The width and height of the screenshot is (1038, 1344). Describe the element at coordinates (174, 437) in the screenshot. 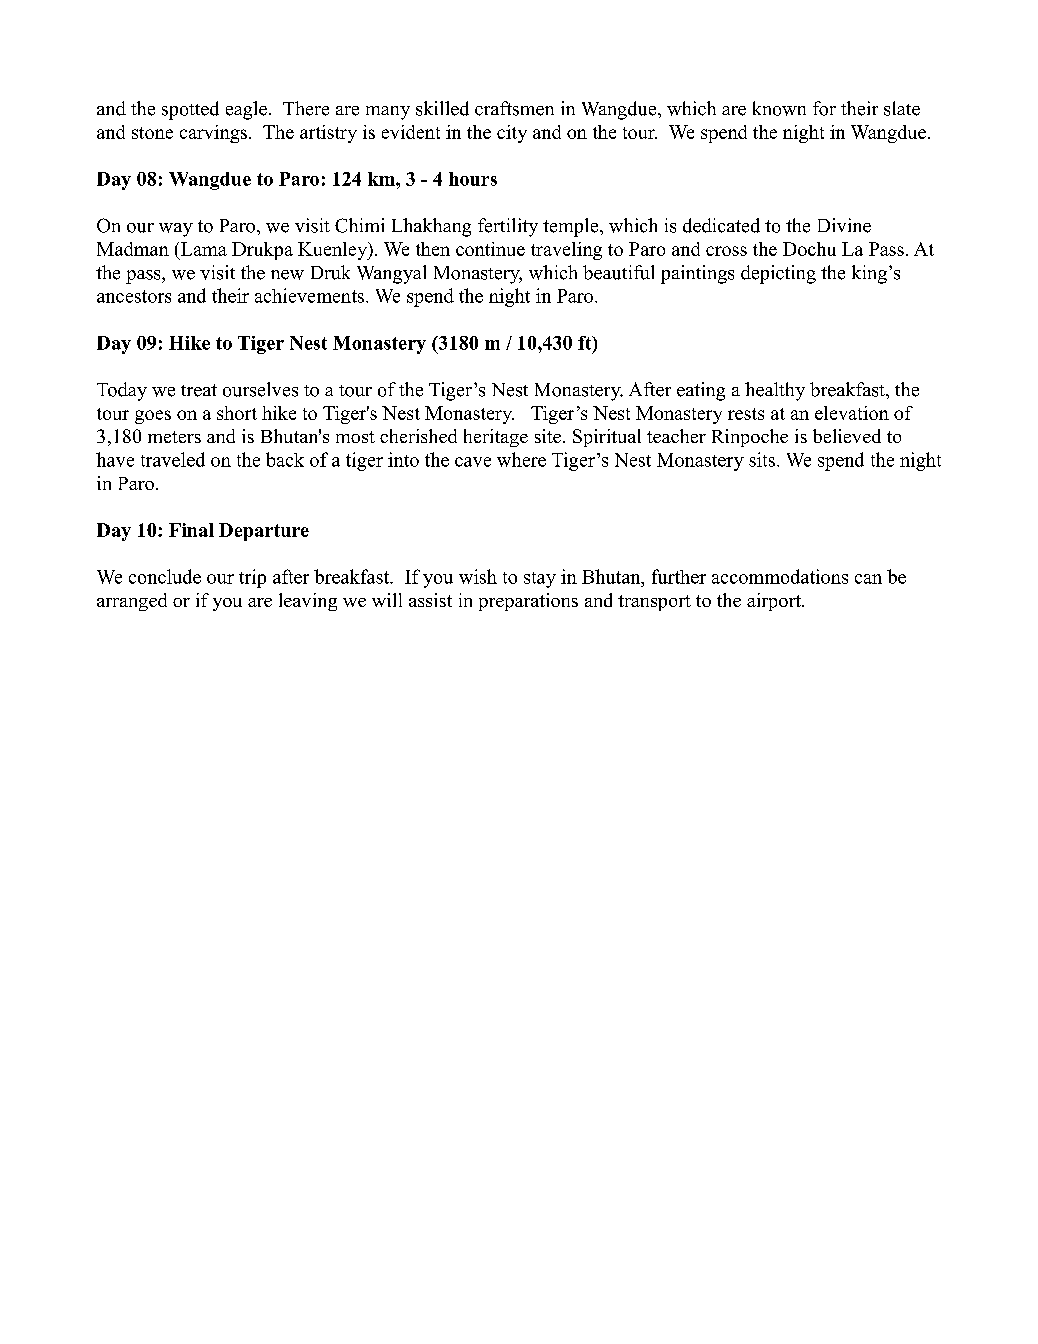

I see `meters` at that location.
